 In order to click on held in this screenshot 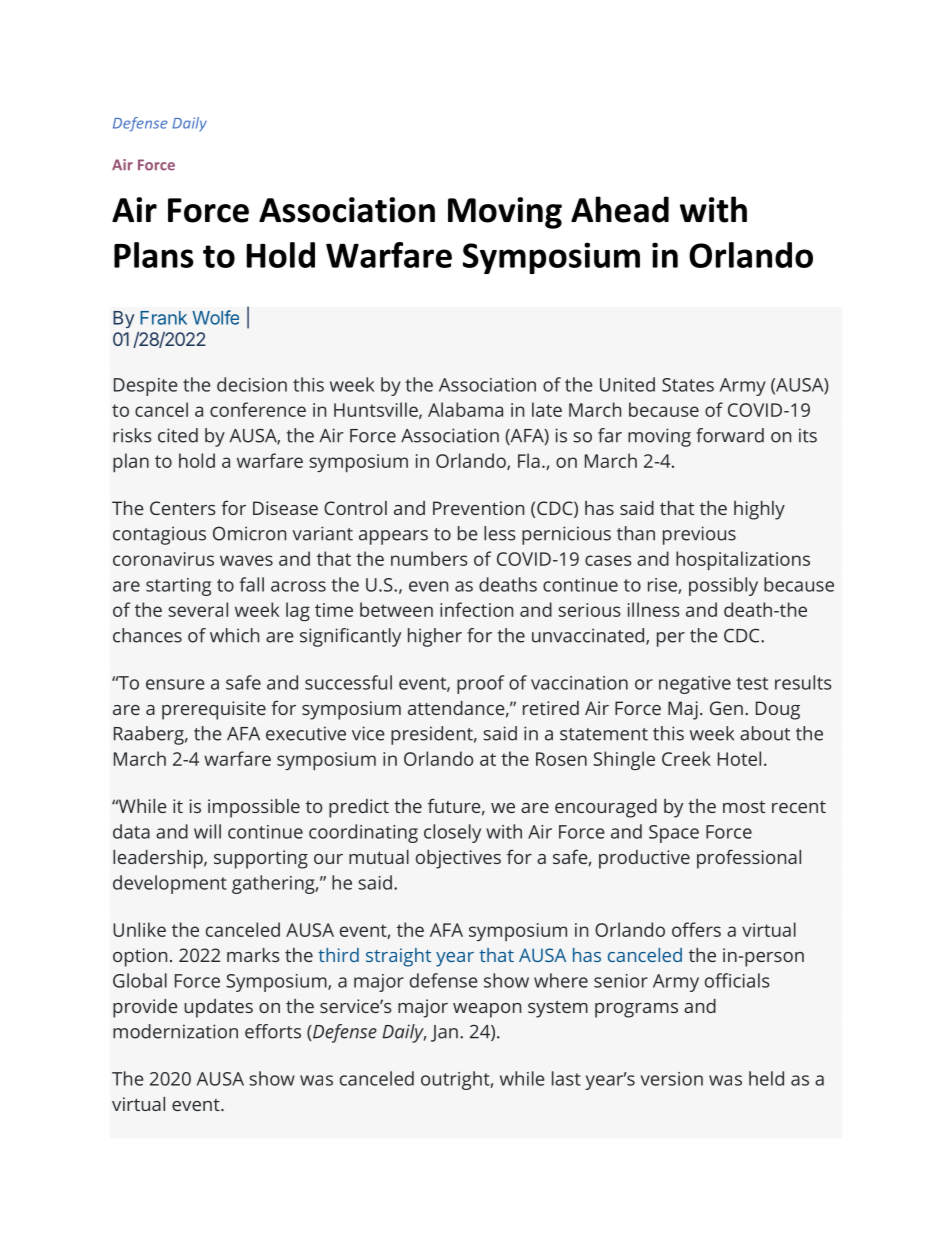, I will do `click(766, 1078)`.
